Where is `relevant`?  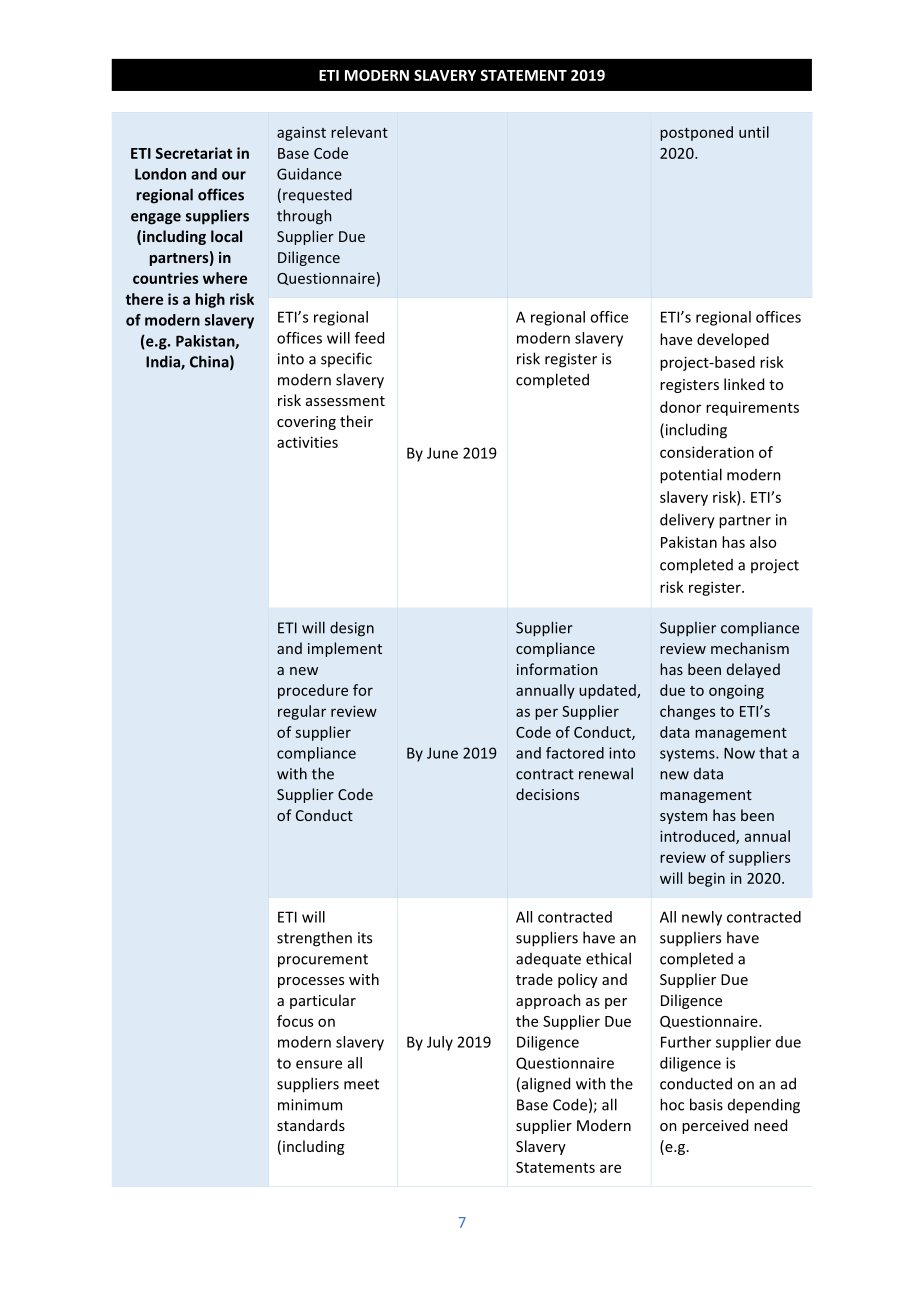 relevant is located at coordinates (359, 132).
